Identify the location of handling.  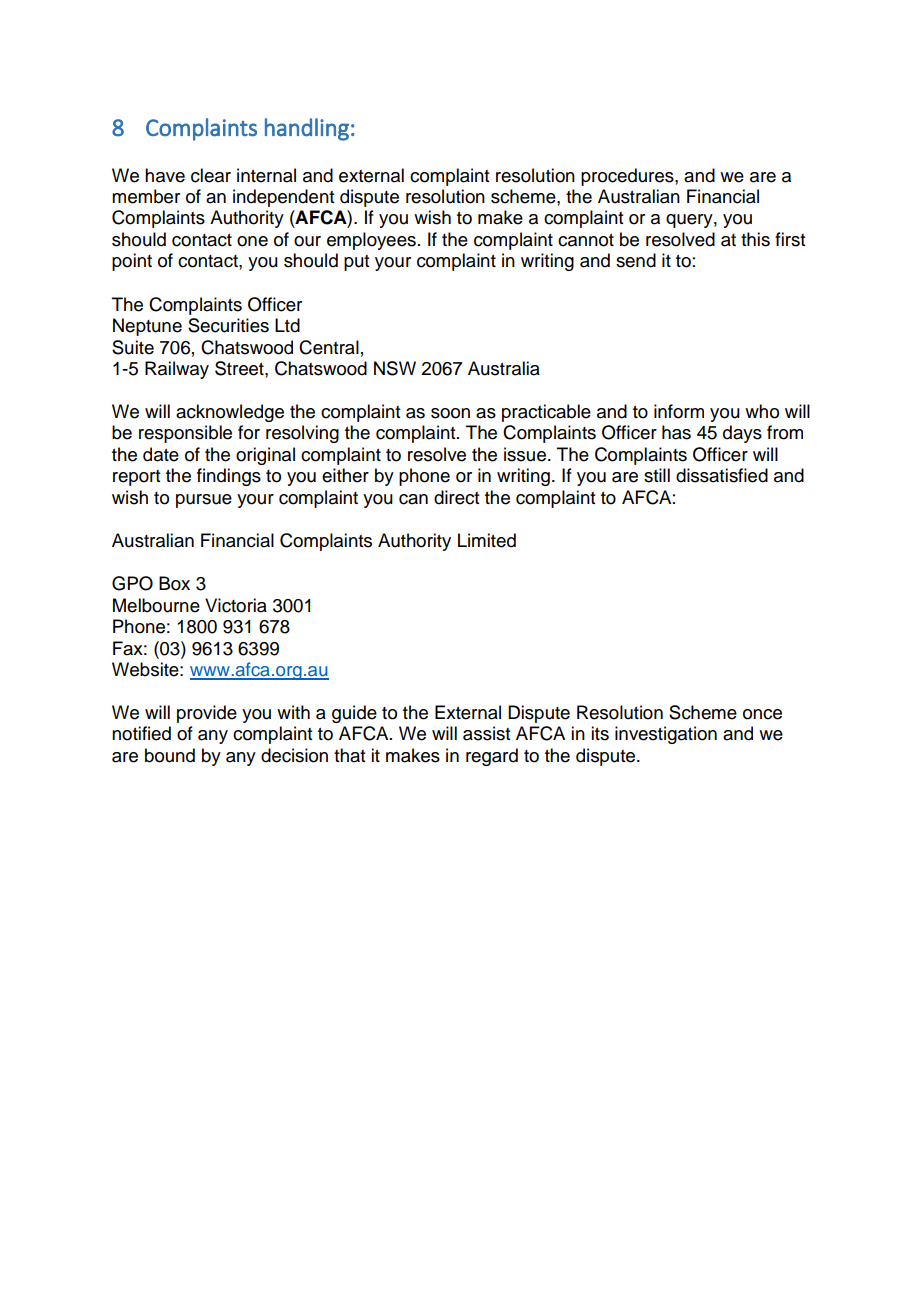
(307, 129).
